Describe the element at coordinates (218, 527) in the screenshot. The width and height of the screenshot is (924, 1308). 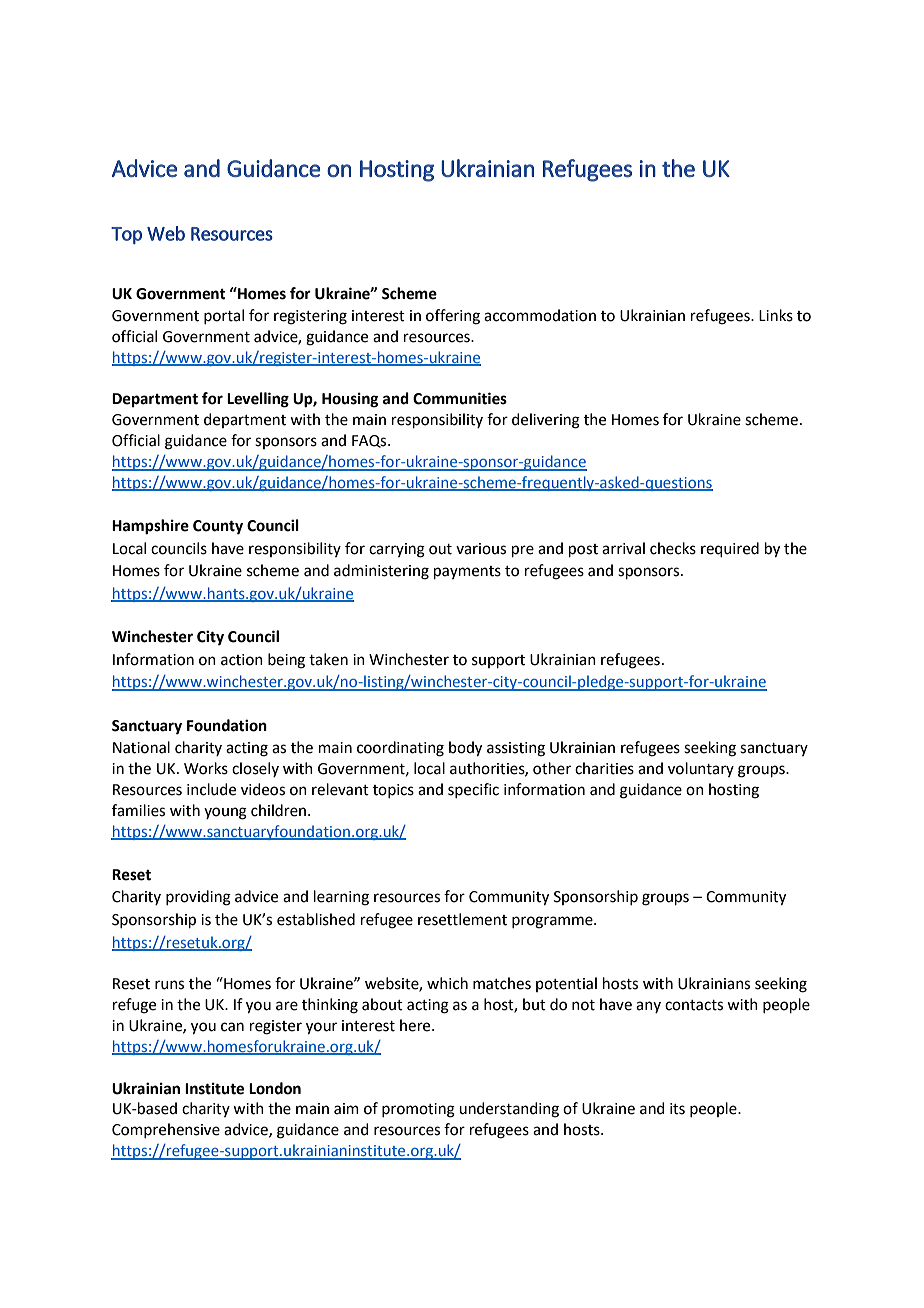
I see `County` at that location.
